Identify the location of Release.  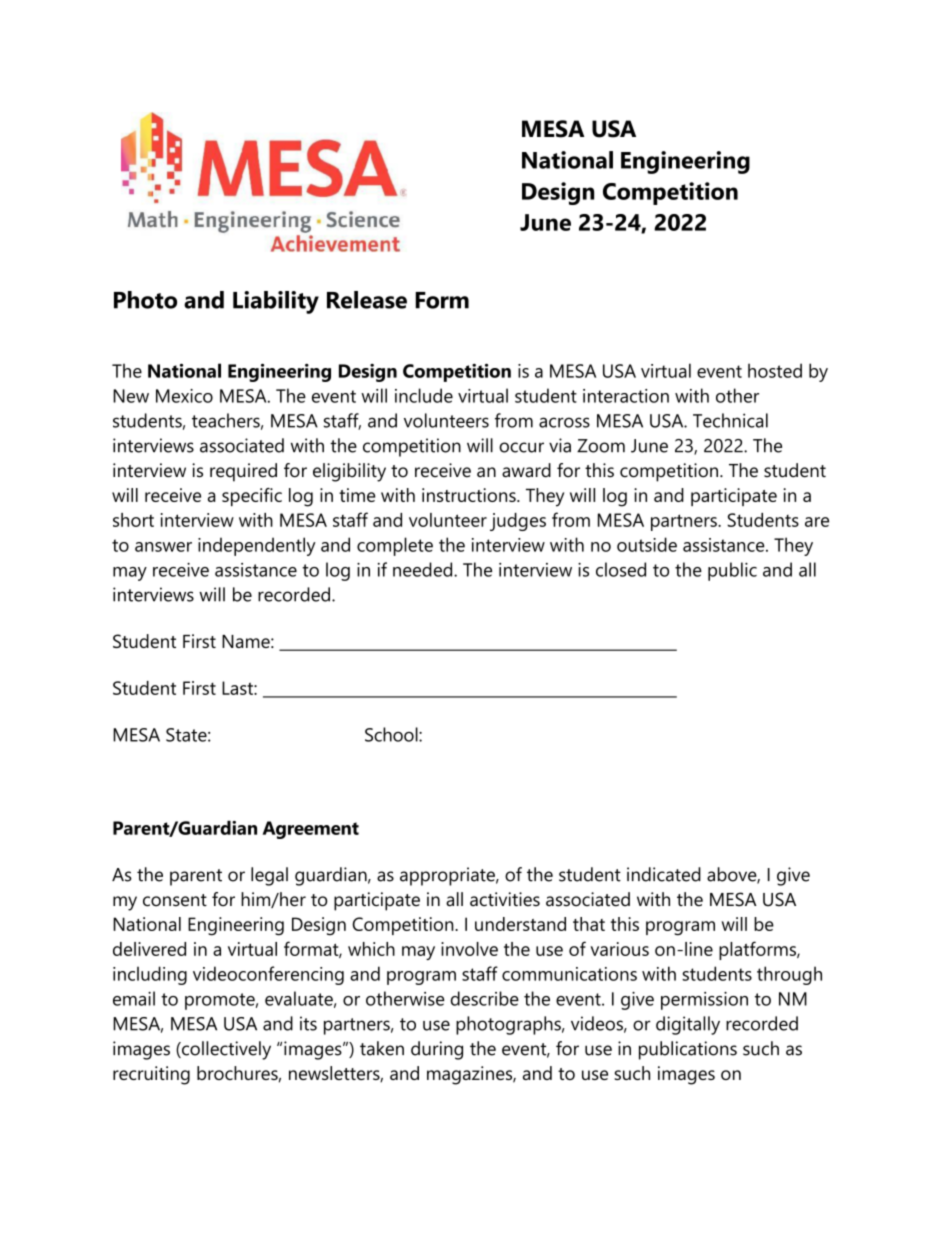
(367, 300).
